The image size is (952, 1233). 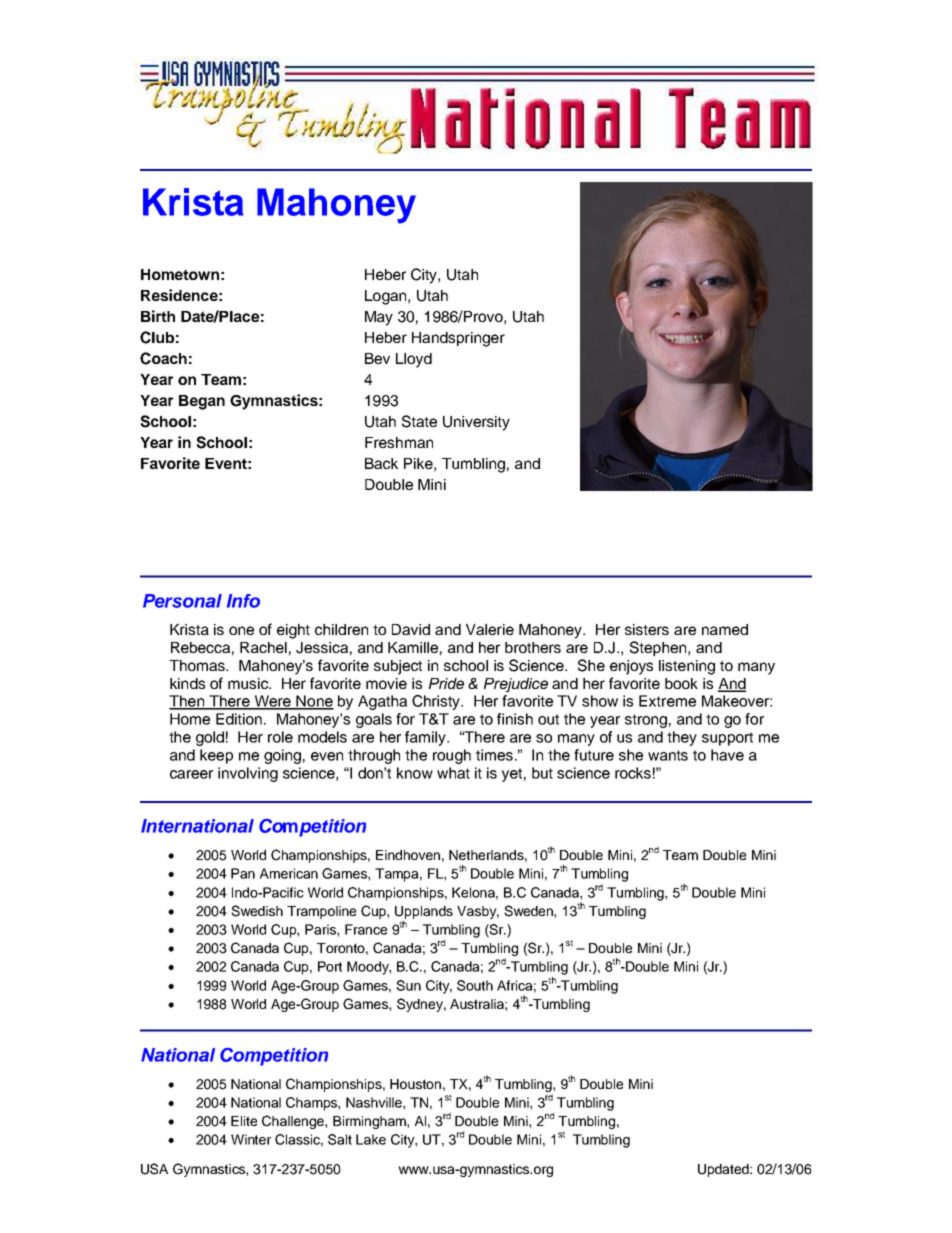 What do you see at coordinates (243, 601) in the image?
I see `Info` at bounding box center [243, 601].
